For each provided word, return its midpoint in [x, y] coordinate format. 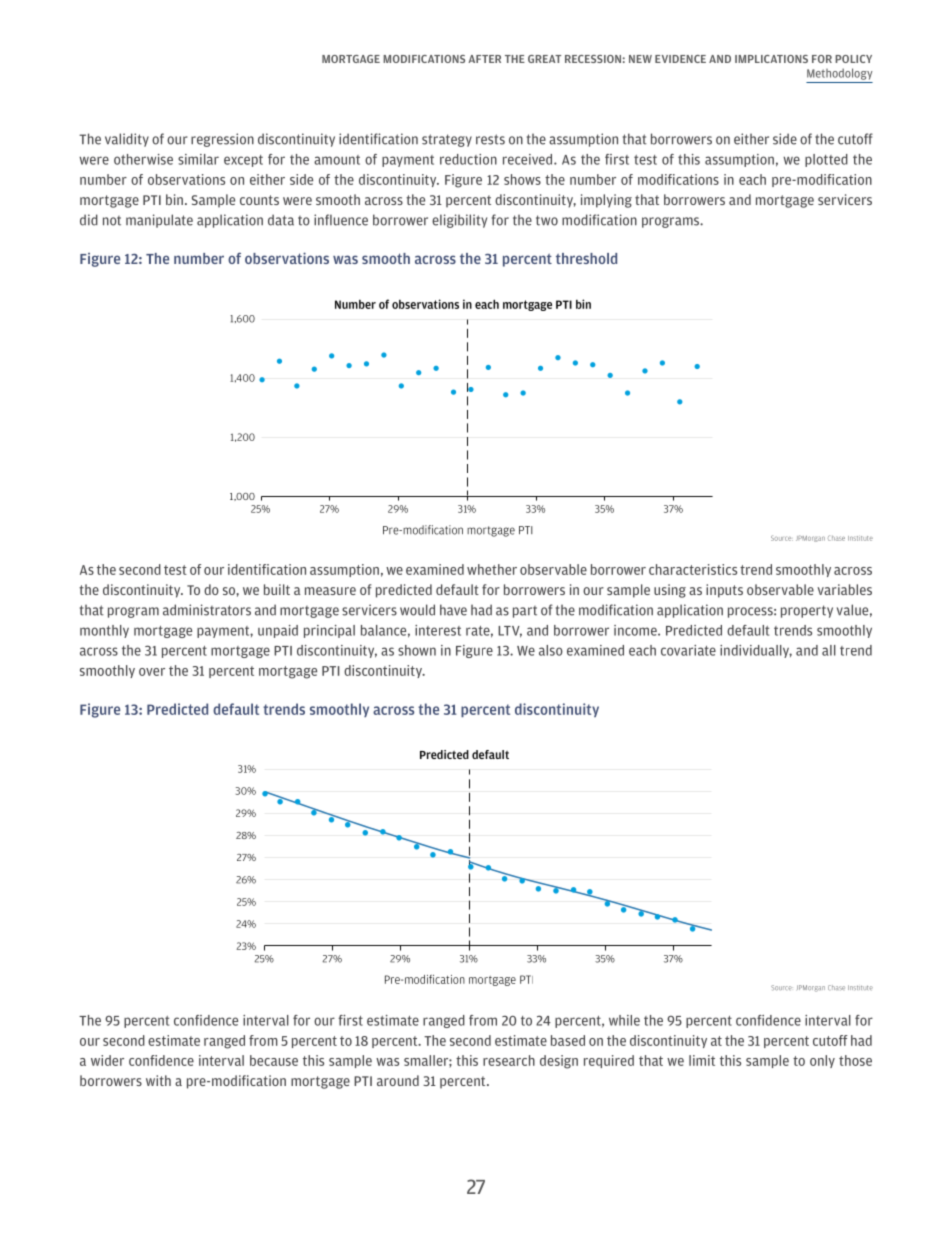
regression [222, 140]
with [158, 1080]
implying [606, 201]
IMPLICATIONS [771, 59]
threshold [586, 258]
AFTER [484, 59]
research [509, 1060]
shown [417, 650]
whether [492, 569]
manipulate [159, 221]
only [822, 1061]
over [152, 672]
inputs [724, 591]
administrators [207, 610]
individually [756, 651]
